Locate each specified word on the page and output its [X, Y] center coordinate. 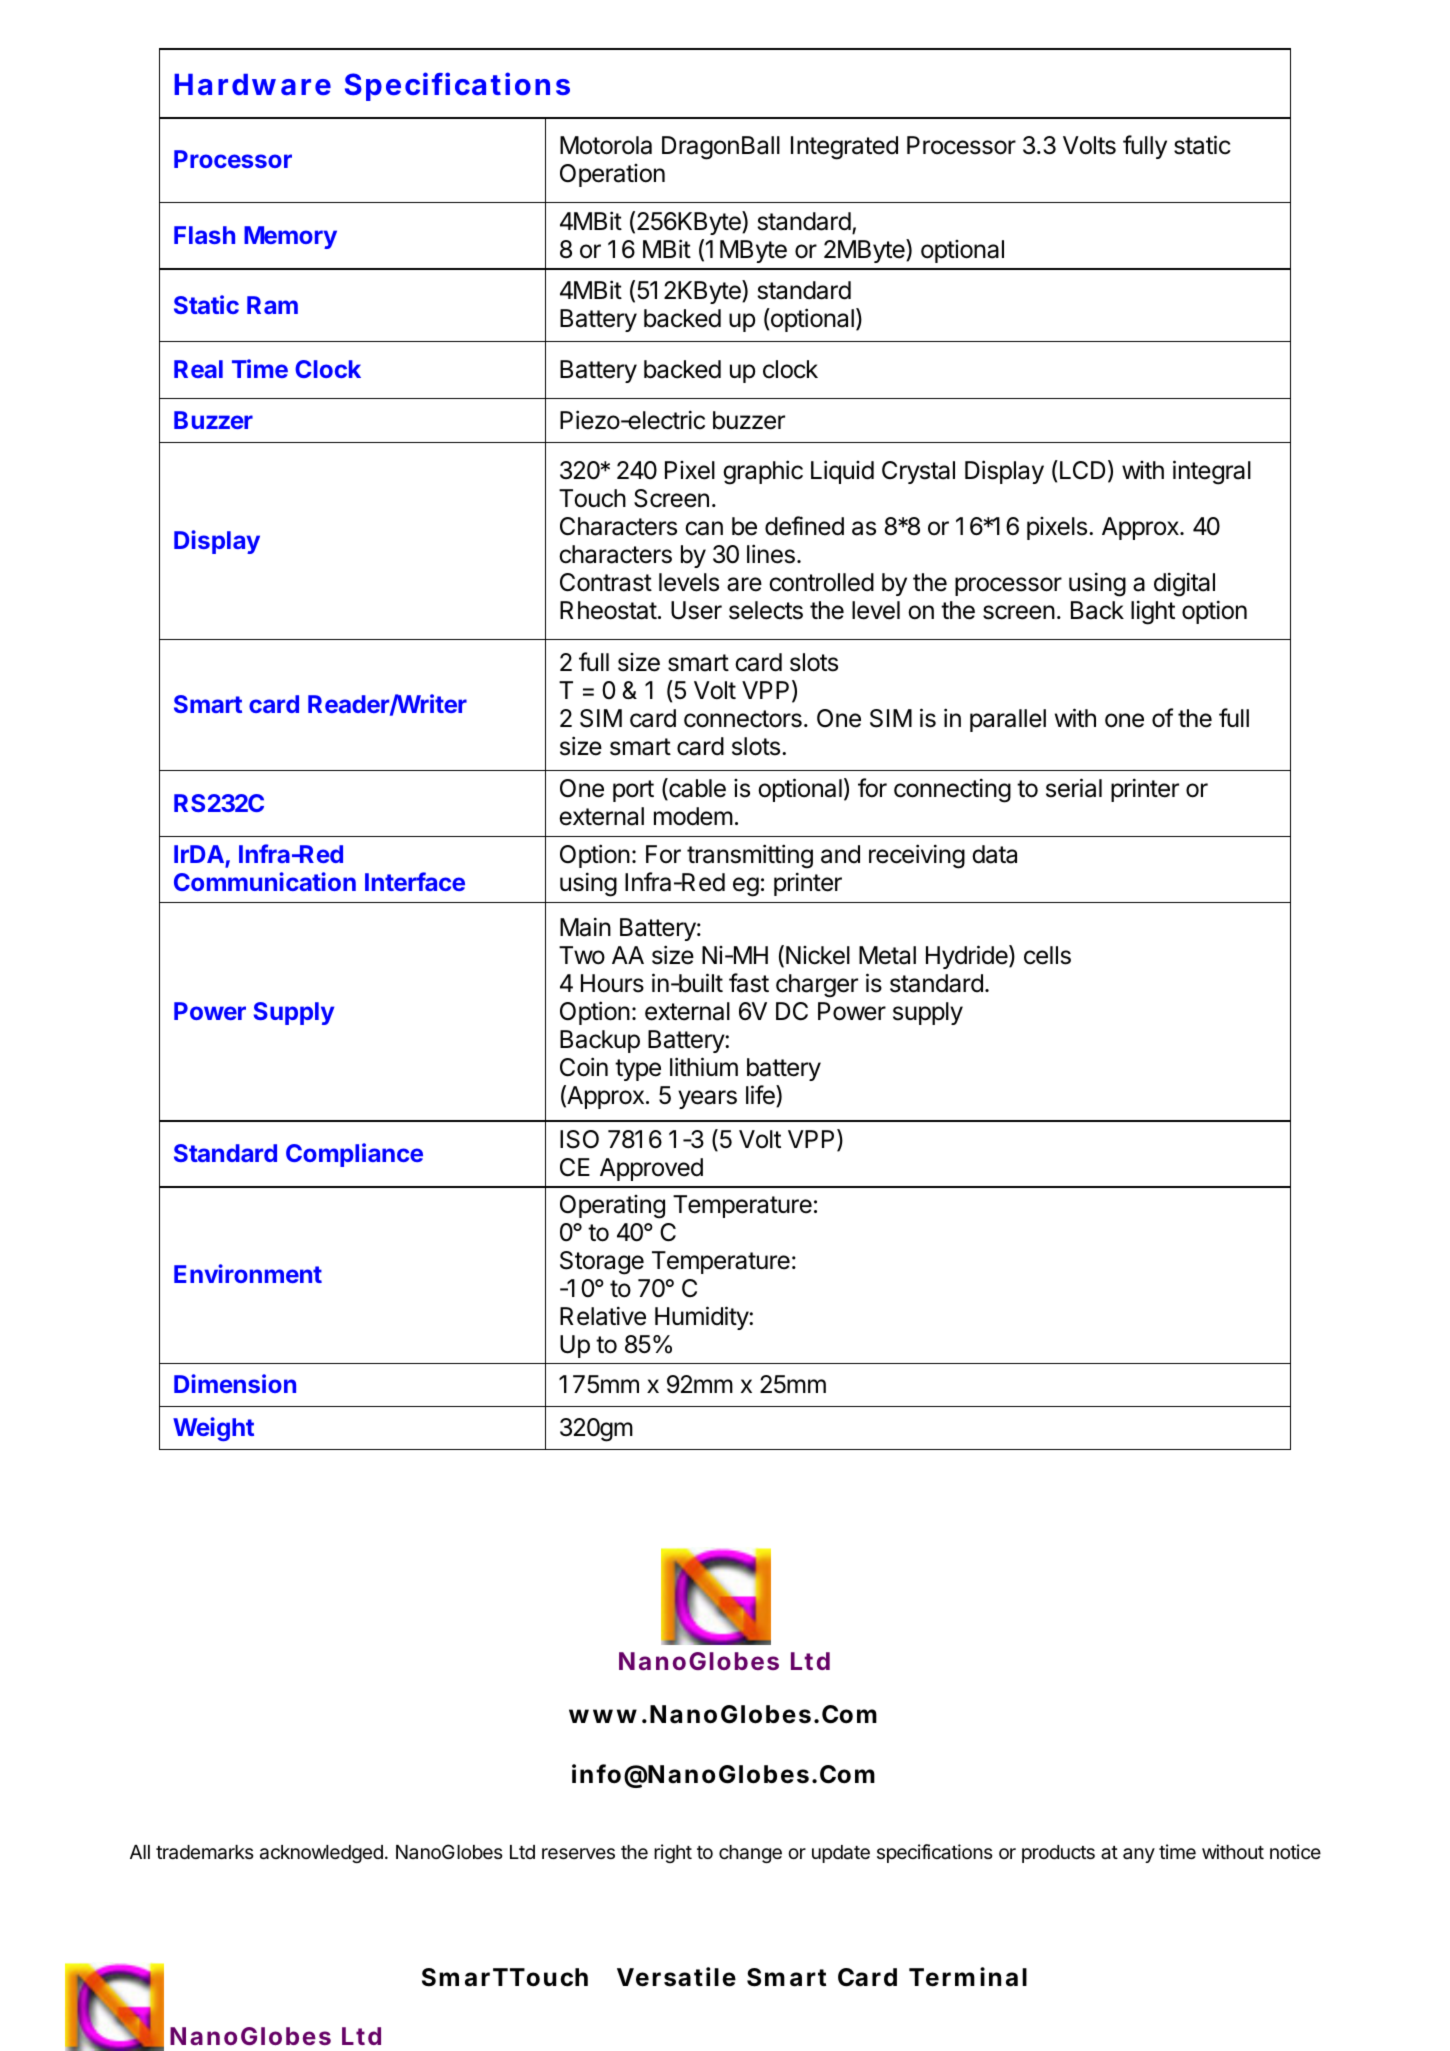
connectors [743, 719]
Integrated [844, 148]
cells [1047, 955]
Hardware [252, 84]
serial [1074, 788]
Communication [265, 881]
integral [1212, 472]
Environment [248, 1273]
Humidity [702, 1318]
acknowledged [321, 1854]
